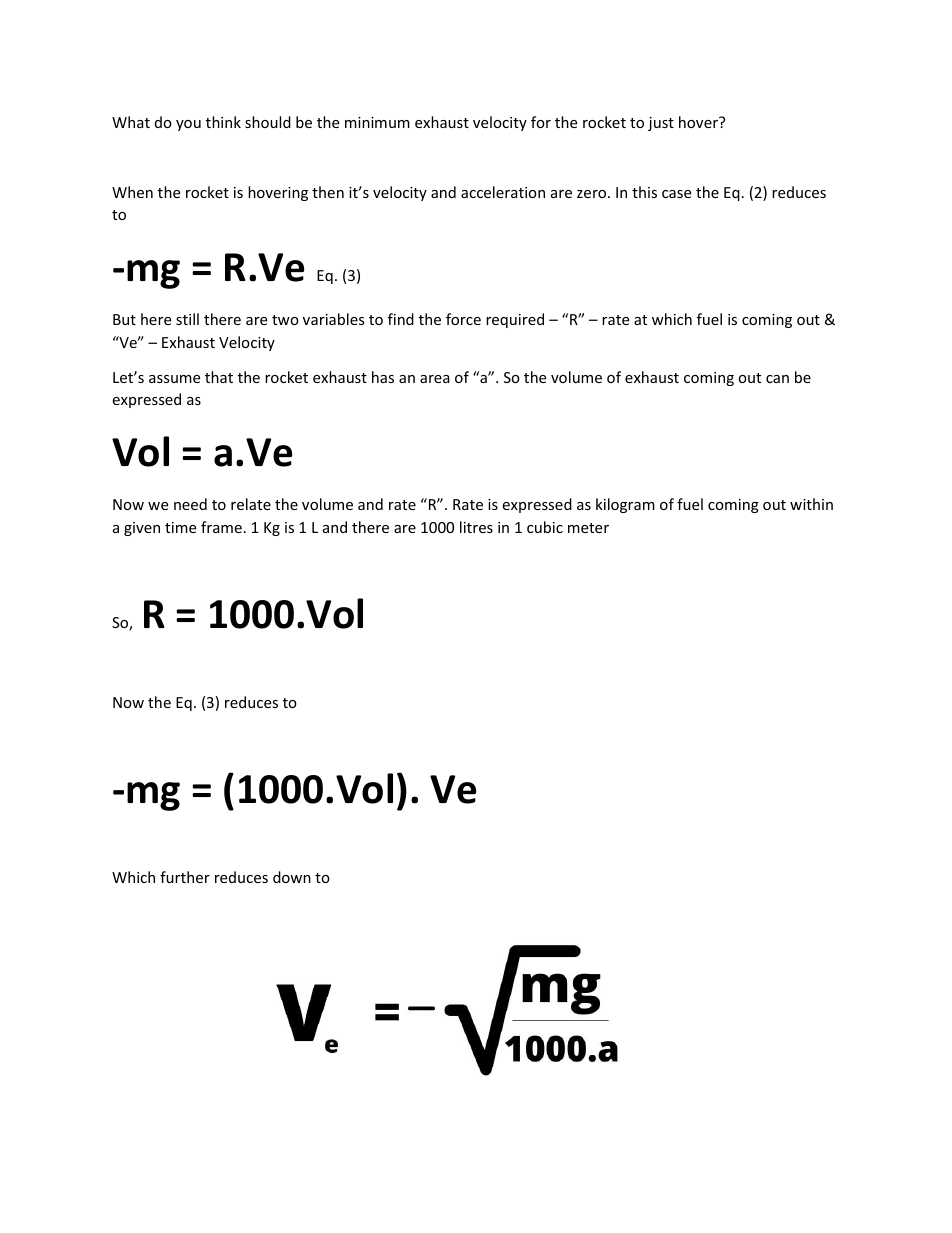  I want to click on within, so click(811, 504).
